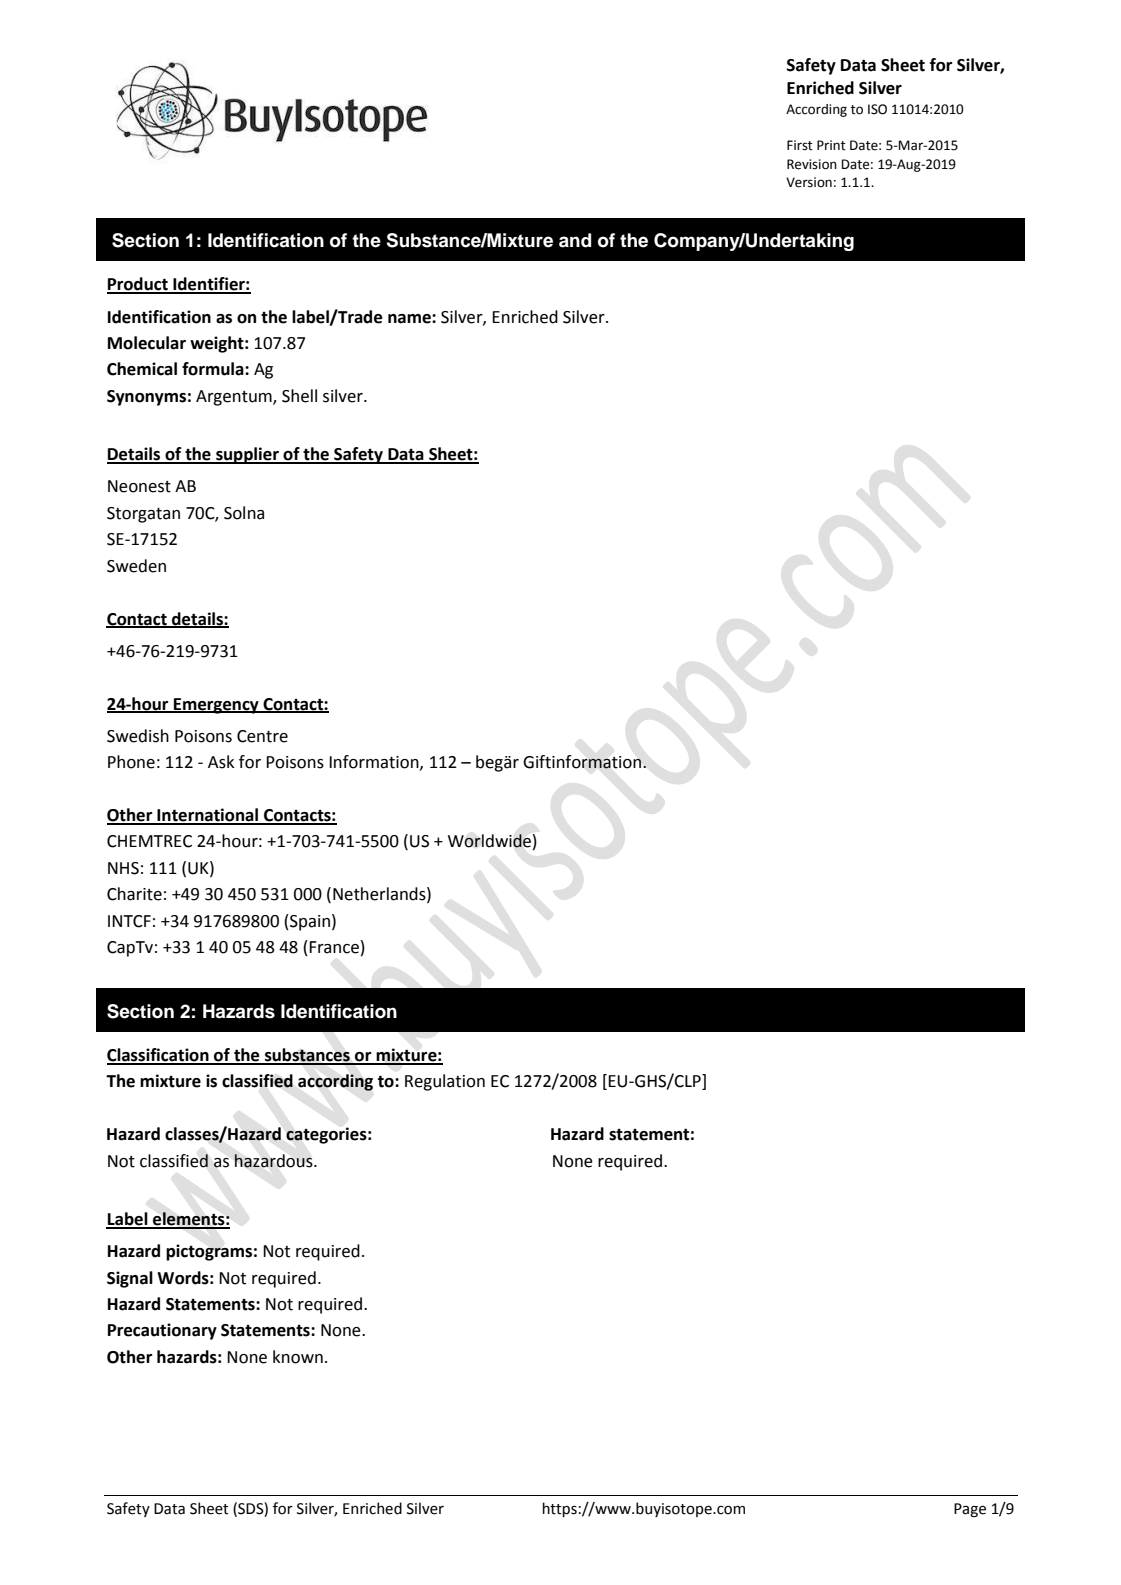 The height and width of the screenshot is (1585, 1121). What do you see at coordinates (162, 1331) in the screenshot?
I see `Precautionary` at bounding box center [162, 1331].
